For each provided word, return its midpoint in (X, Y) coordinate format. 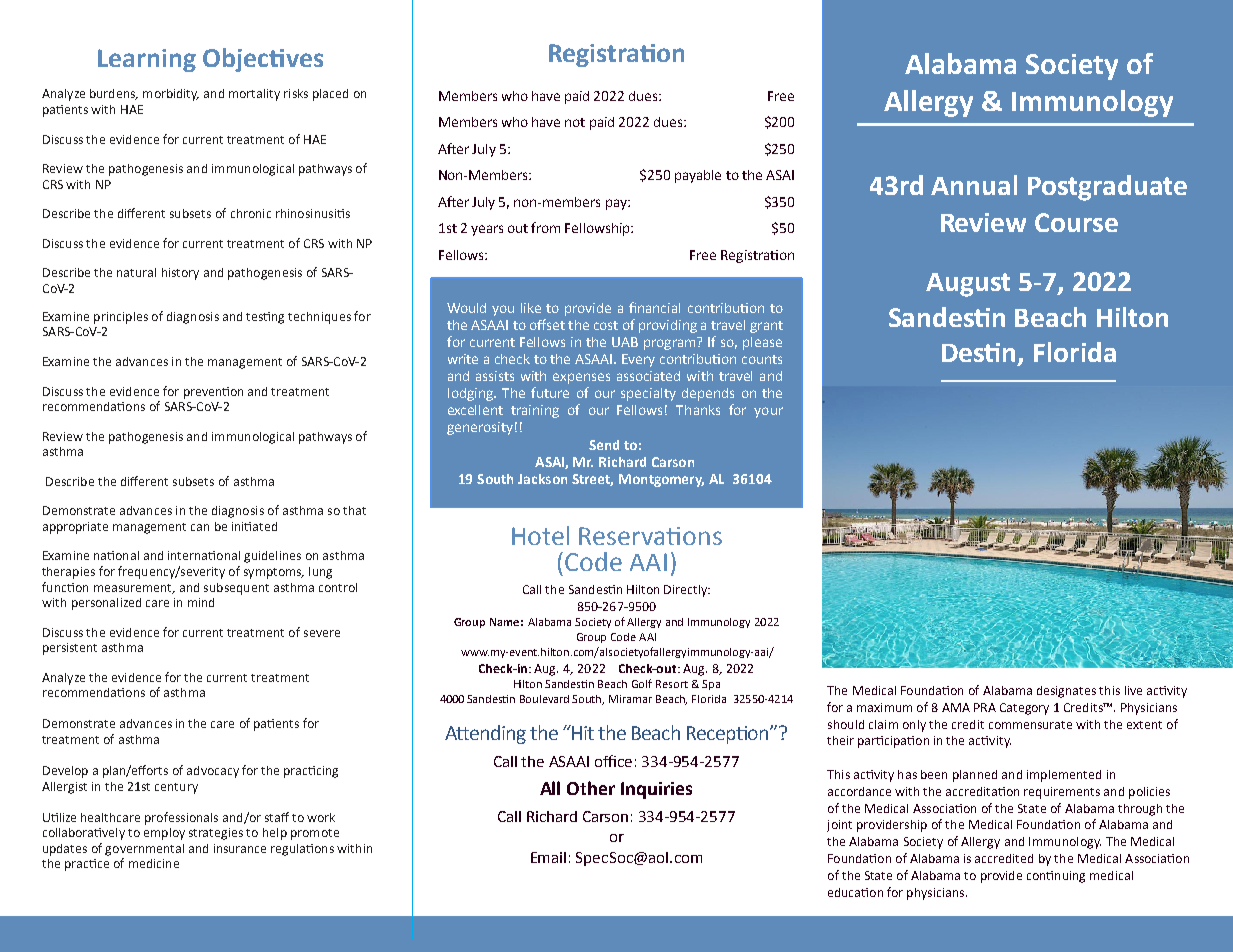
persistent (70, 649)
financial (654, 307)
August (968, 285)
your (768, 412)
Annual (974, 185)
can (200, 527)
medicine (154, 863)
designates (1066, 692)
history (180, 274)
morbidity (171, 95)
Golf (642, 683)
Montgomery (661, 480)
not (575, 122)
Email (548, 857)
